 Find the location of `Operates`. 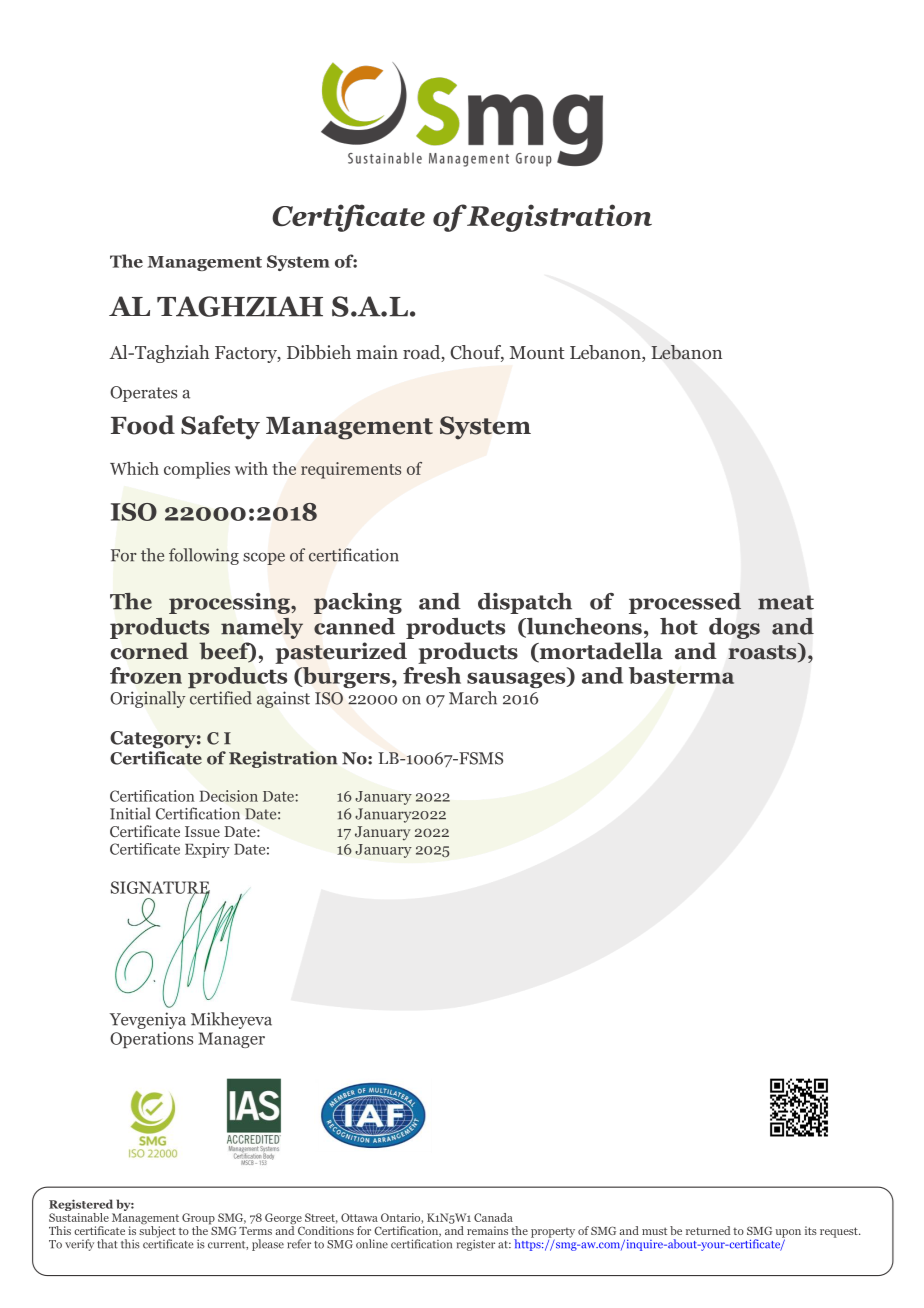

Operates is located at coordinates (143, 394).
